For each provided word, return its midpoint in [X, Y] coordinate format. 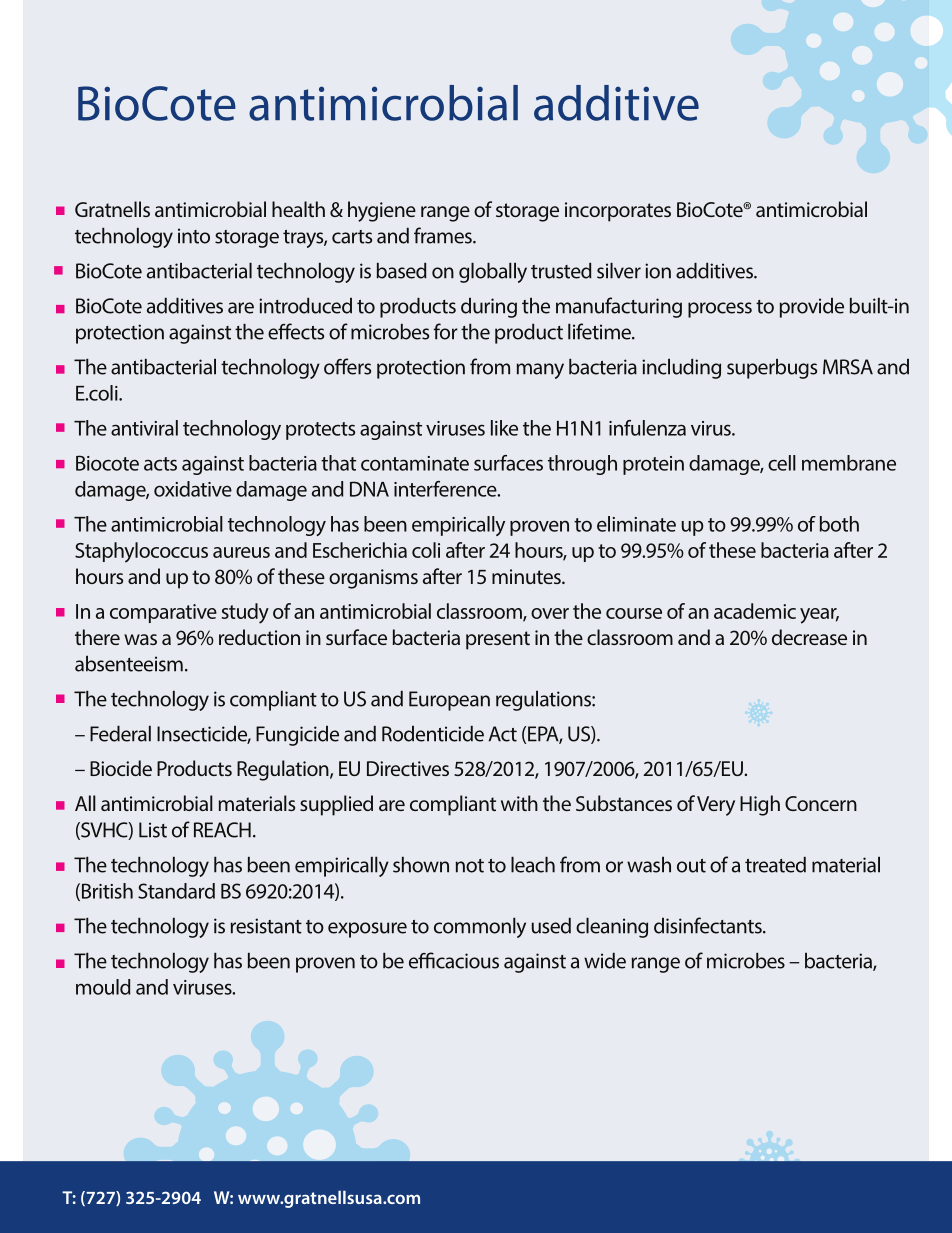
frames [444, 235]
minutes [527, 576]
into [194, 236]
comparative [163, 613]
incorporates [618, 212]
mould [103, 987]
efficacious [454, 960]
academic [755, 611]
